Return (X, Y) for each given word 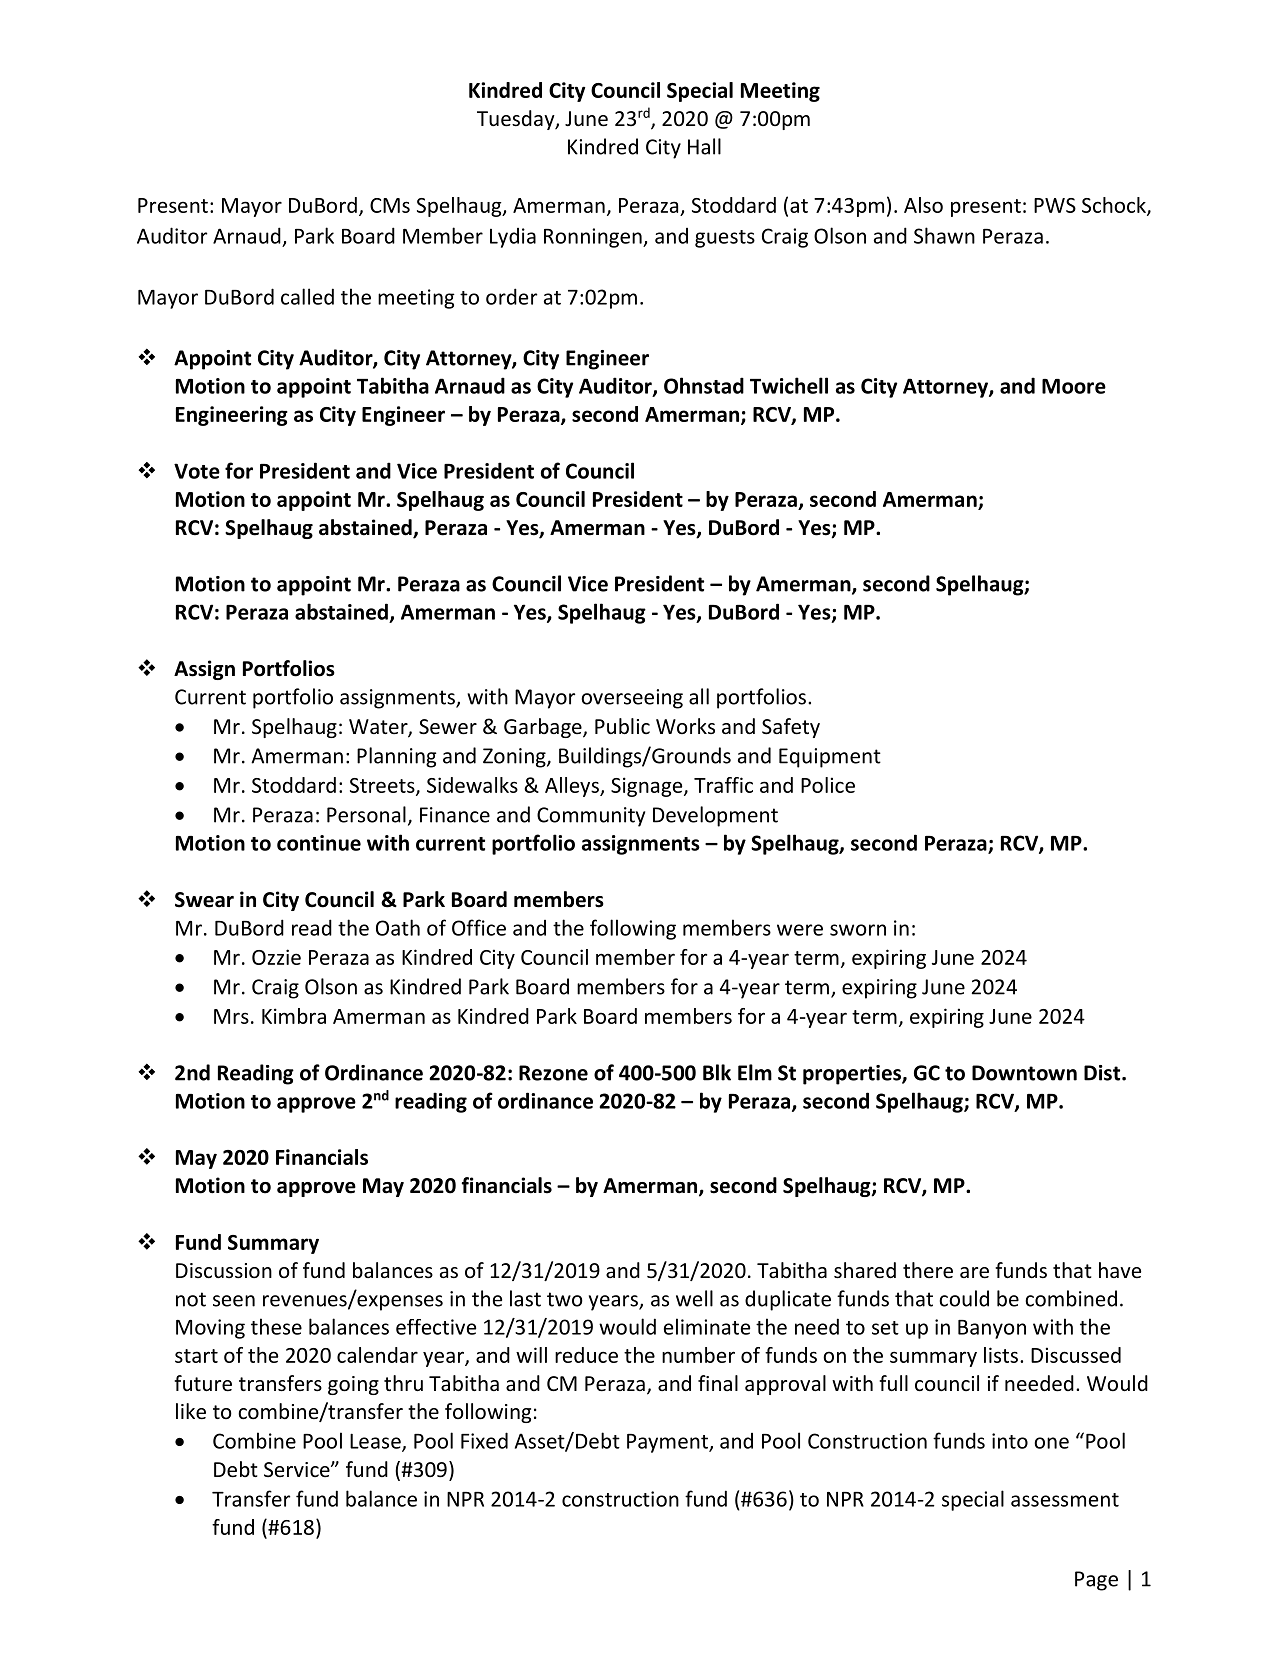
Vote (197, 471)
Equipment (830, 758)
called (307, 296)
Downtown (1024, 1073)
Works (685, 726)
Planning (396, 757)
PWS (1055, 205)
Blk (717, 1072)
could (964, 1298)
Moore (1074, 386)
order (511, 296)
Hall (704, 146)
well (694, 1298)
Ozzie (276, 957)
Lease (376, 1442)
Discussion (224, 1271)
